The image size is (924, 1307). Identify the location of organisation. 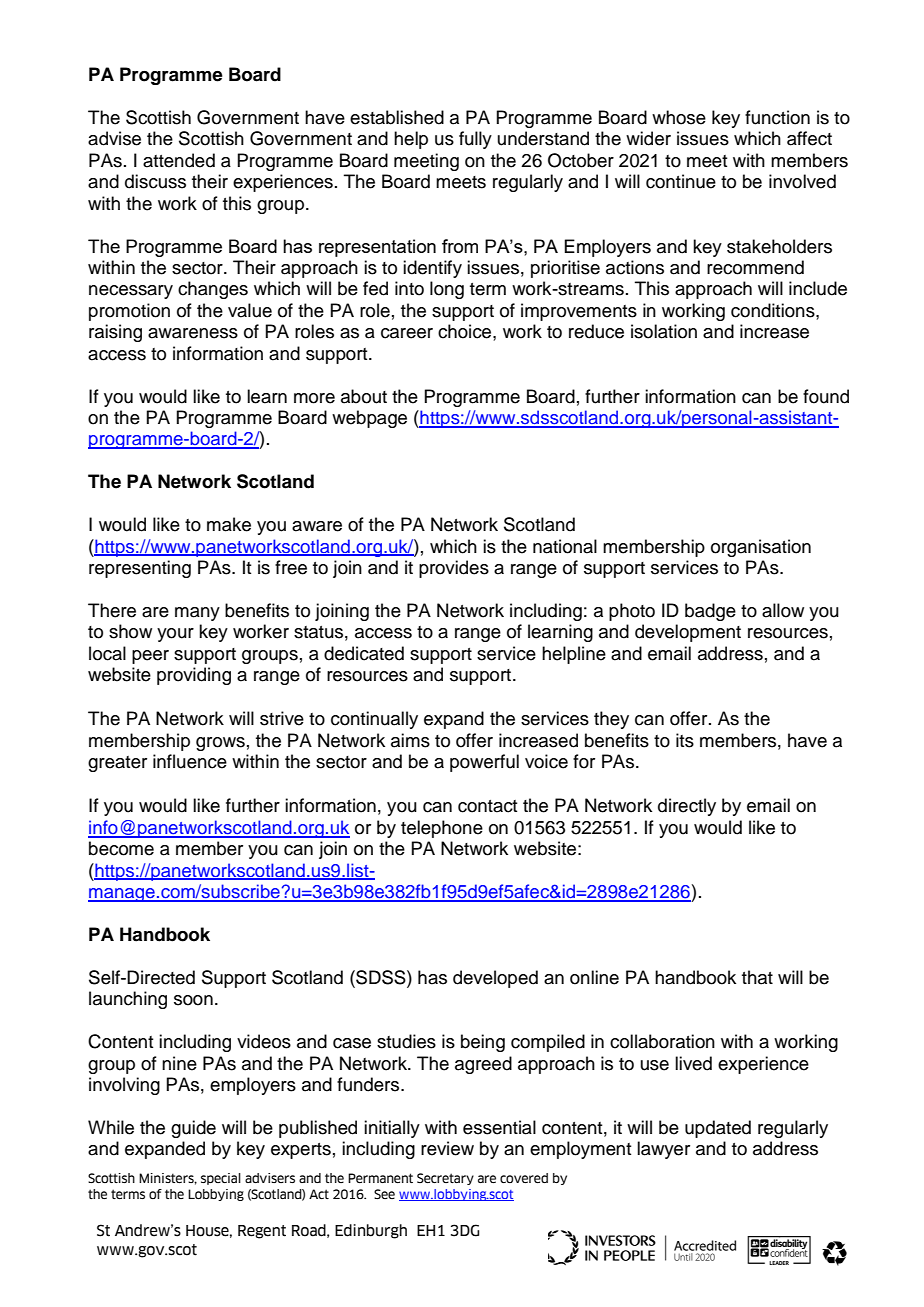
(761, 548).
